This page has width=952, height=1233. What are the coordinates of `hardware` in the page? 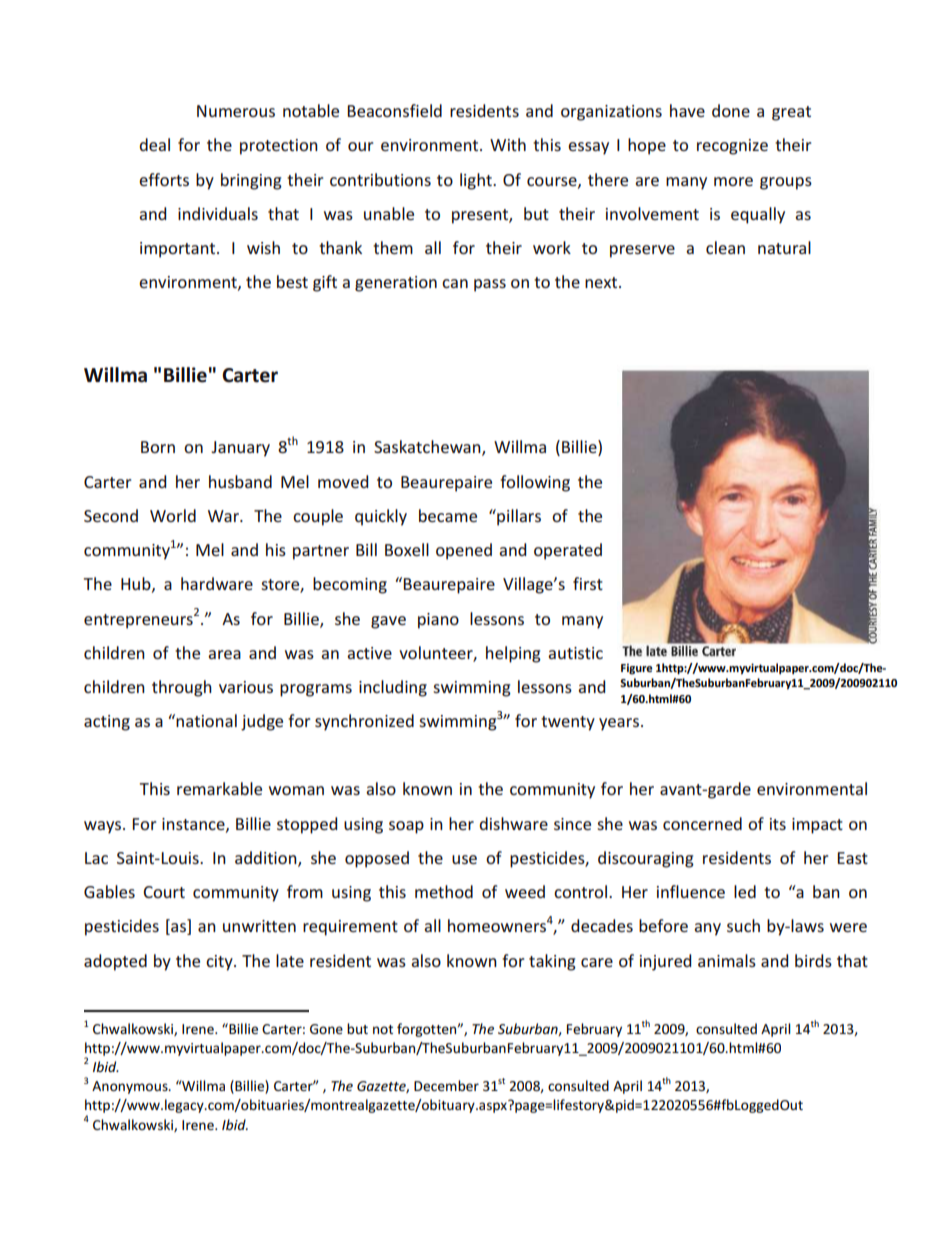 It's located at (217, 583).
